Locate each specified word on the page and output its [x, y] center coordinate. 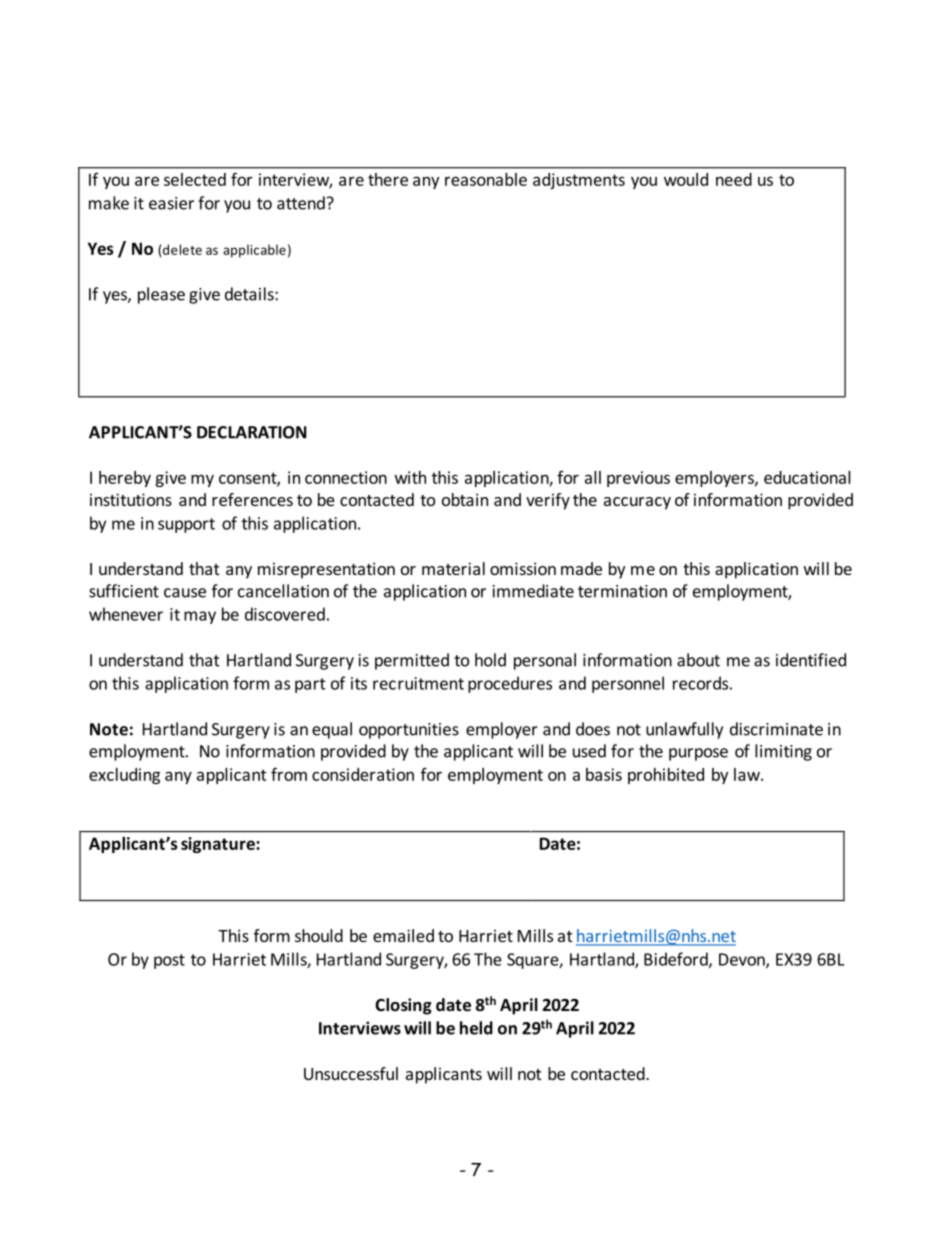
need [734, 179]
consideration [363, 774]
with [410, 477]
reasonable [486, 179]
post [169, 961]
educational [807, 477]
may [200, 617]
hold [490, 660]
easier [171, 203]
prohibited [666, 776]
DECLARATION [252, 432]
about [698, 660]
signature [219, 845]
